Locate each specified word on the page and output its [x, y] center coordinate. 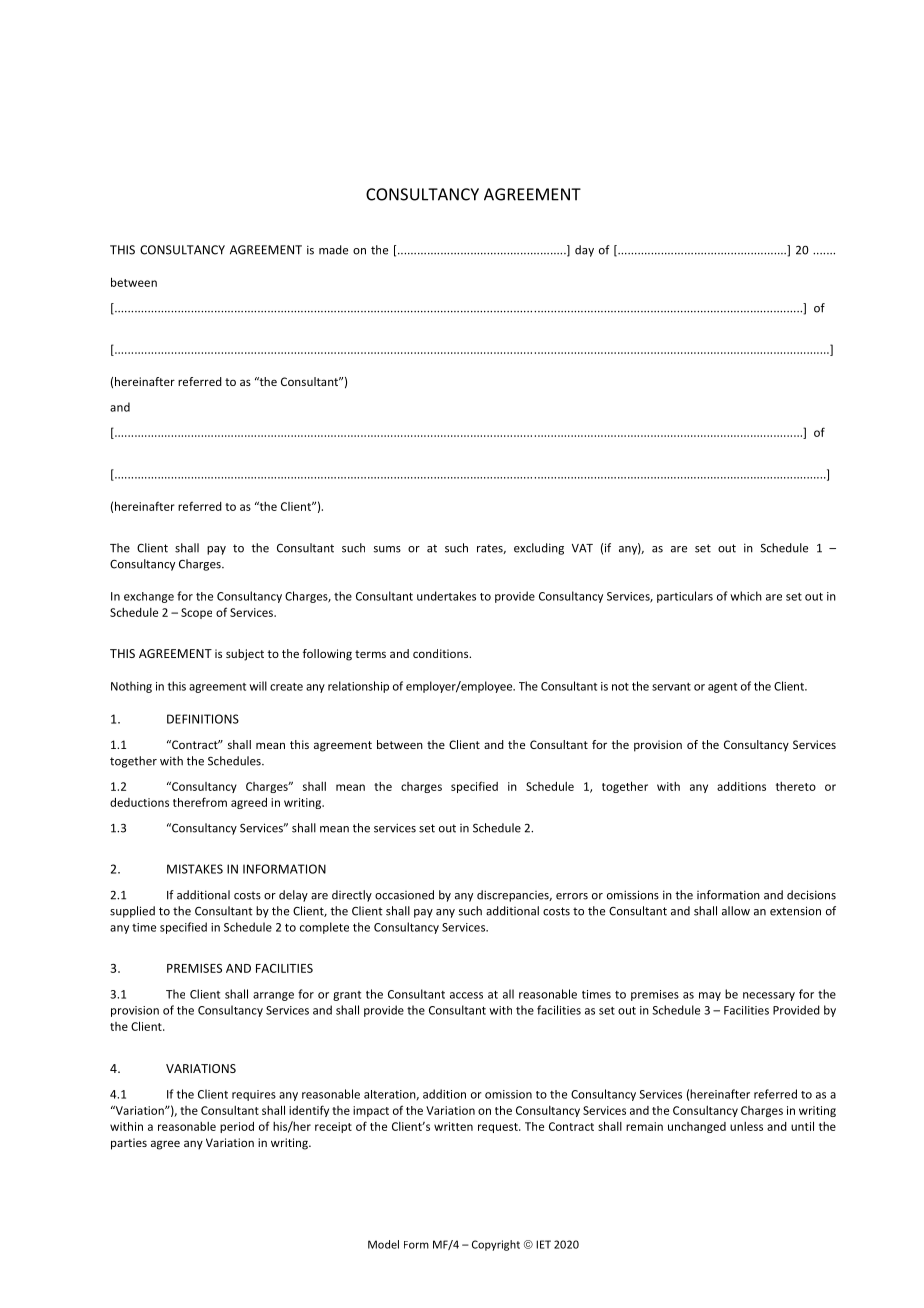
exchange [149, 597]
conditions [442, 653]
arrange [273, 996]
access [466, 995]
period [237, 1127]
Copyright [496, 1245]
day [584, 251]
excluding [539, 549]
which [746, 596]
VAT [582, 548]
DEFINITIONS [203, 719]
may [710, 996]
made [333, 250]
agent [722, 688]
